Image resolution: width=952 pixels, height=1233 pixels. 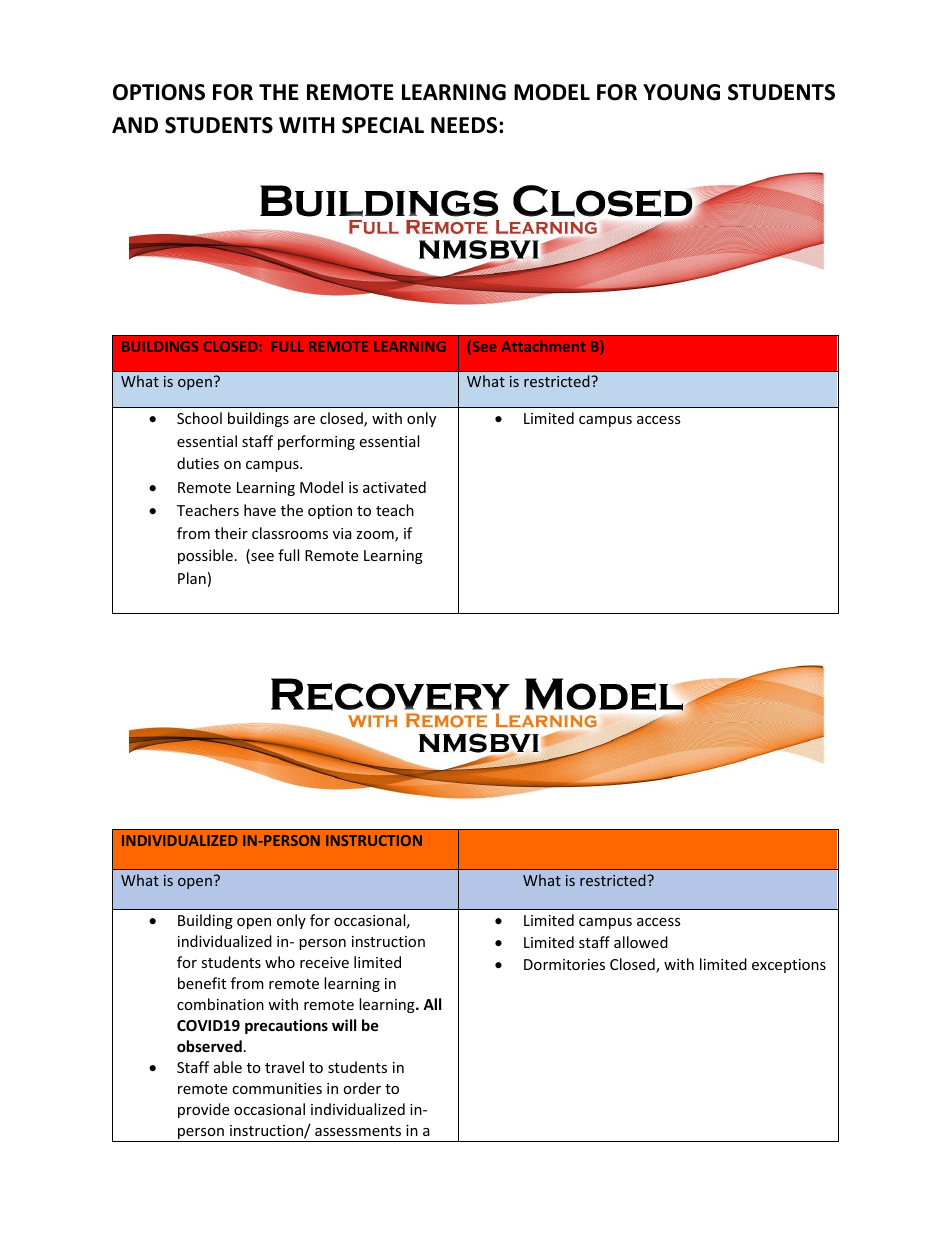 I want to click on YOUNG, so click(x=681, y=92).
